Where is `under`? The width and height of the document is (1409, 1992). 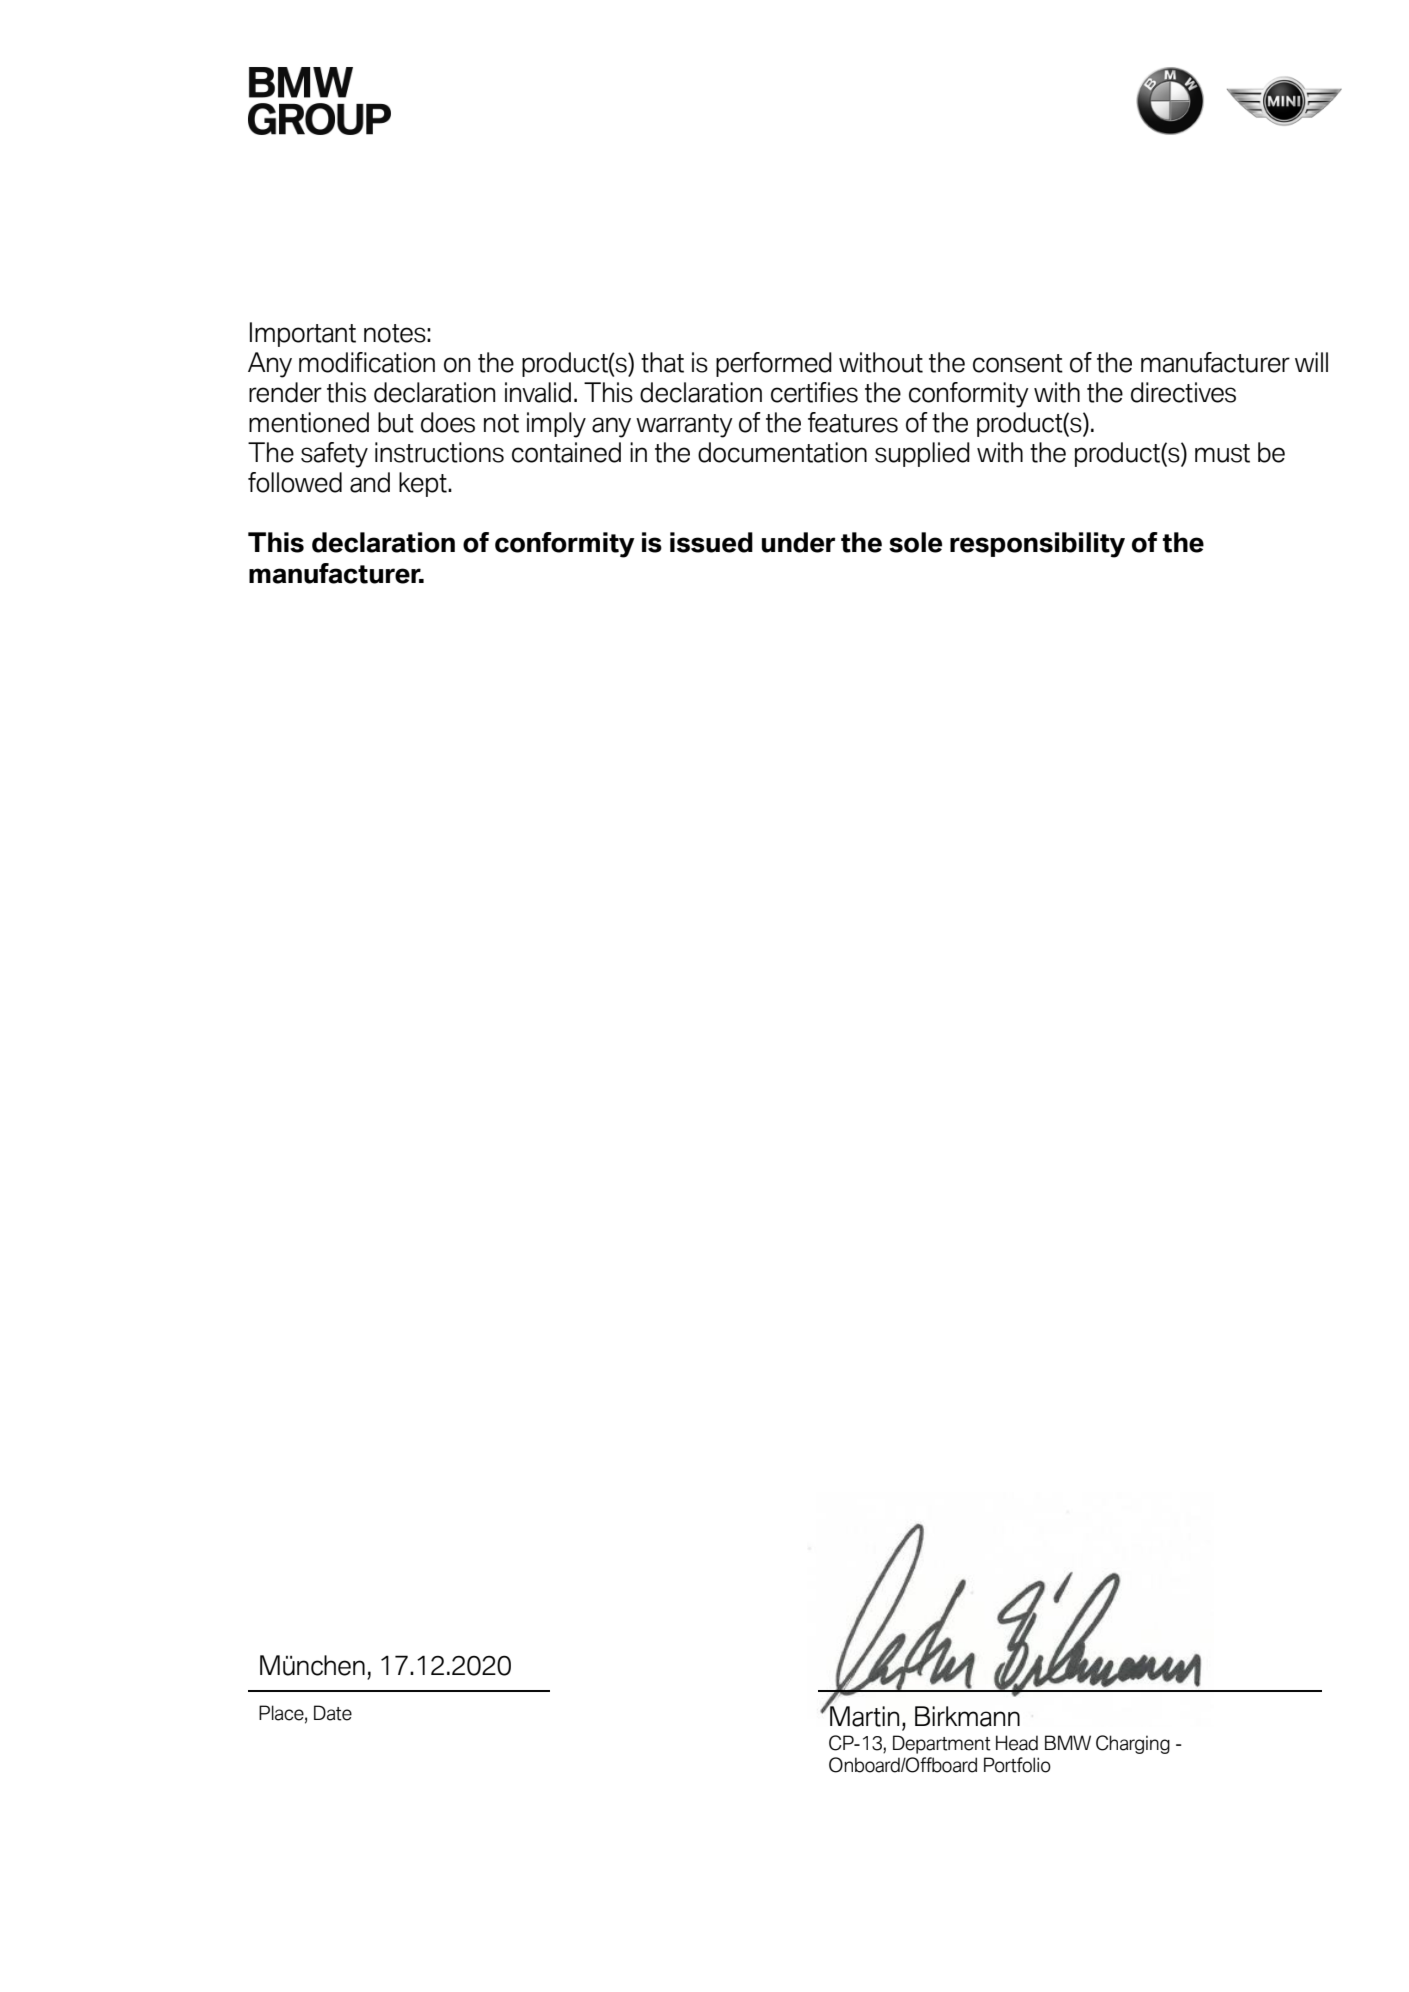
under is located at coordinates (799, 542).
